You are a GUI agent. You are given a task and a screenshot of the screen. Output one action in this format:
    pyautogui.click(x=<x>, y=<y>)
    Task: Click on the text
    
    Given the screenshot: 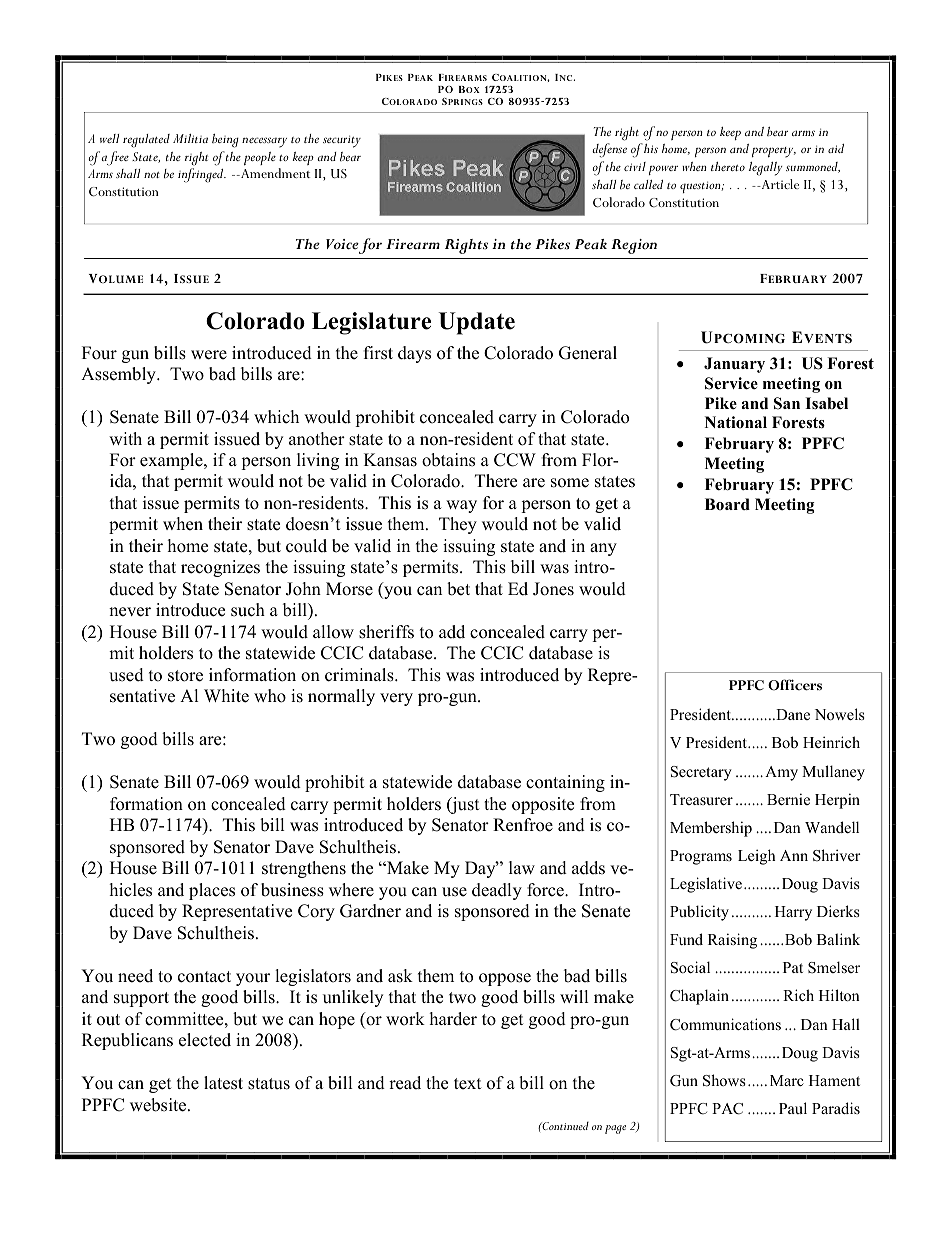 What is the action you would take?
    pyautogui.click(x=468, y=1084)
